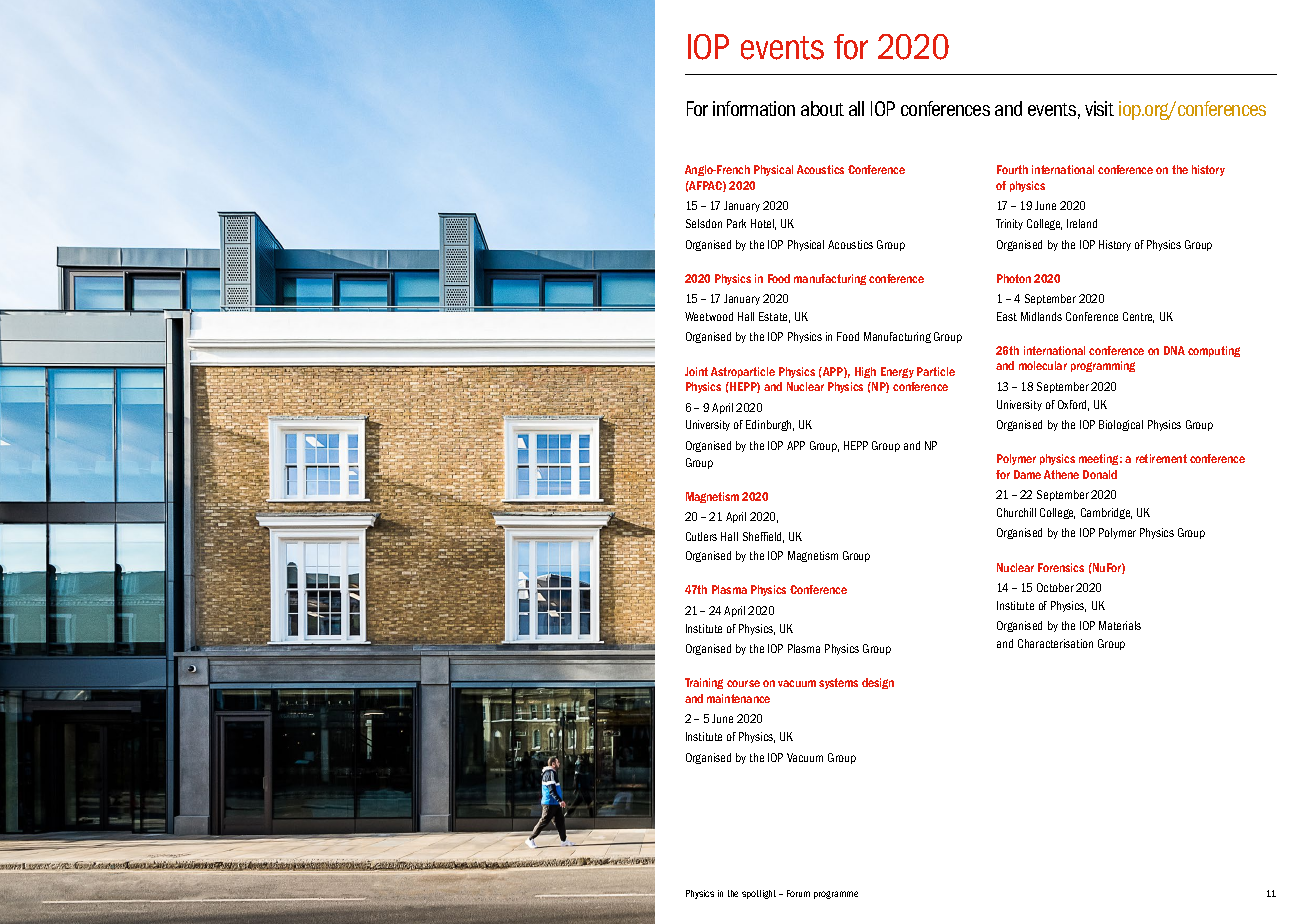 The width and height of the screenshot is (1308, 924). What do you see at coordinates (1014, 278) in the screenshot?
I see `Photon` at bounding box center [1014, 278].
